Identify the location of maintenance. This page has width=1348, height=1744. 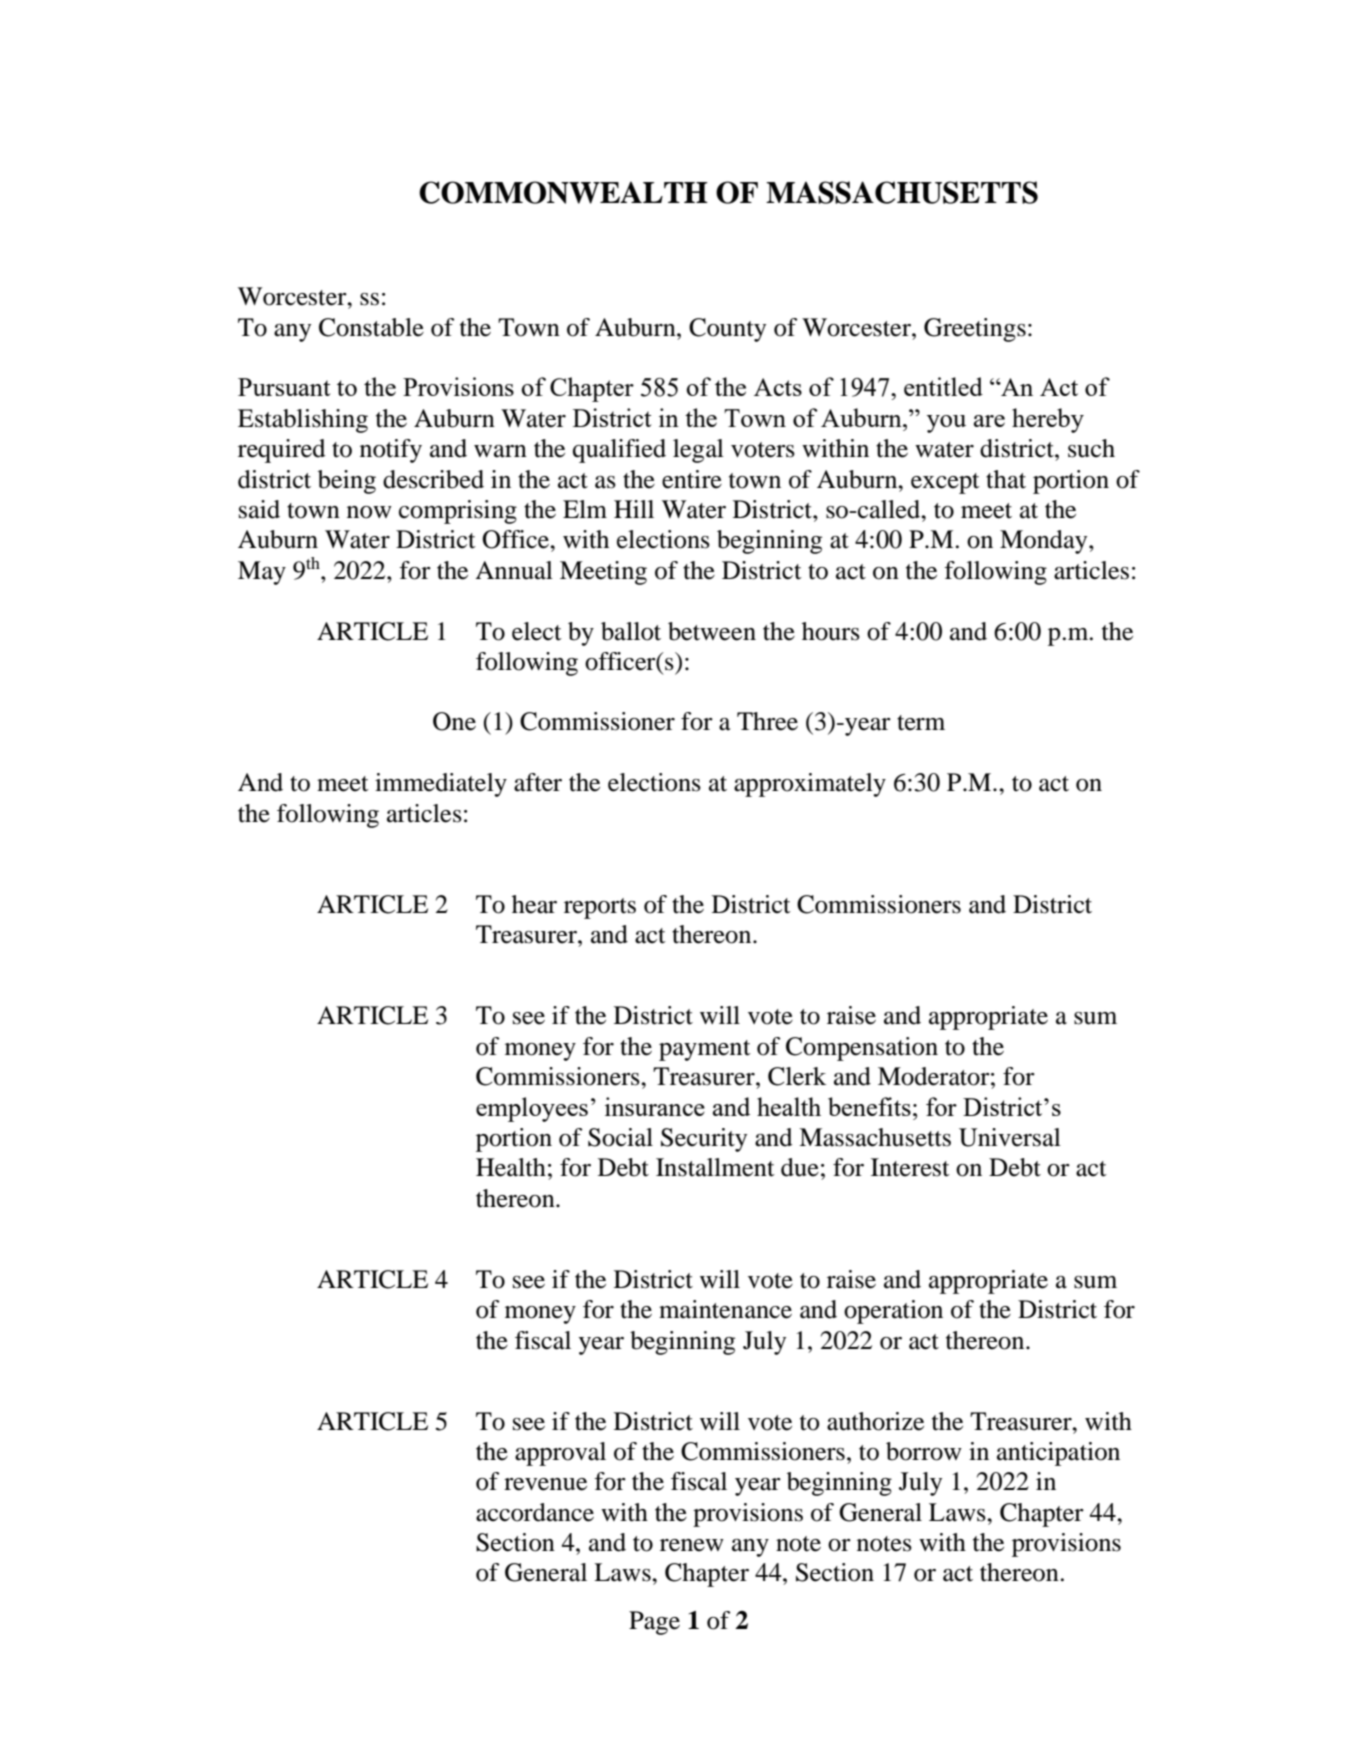
(725, 1309).
